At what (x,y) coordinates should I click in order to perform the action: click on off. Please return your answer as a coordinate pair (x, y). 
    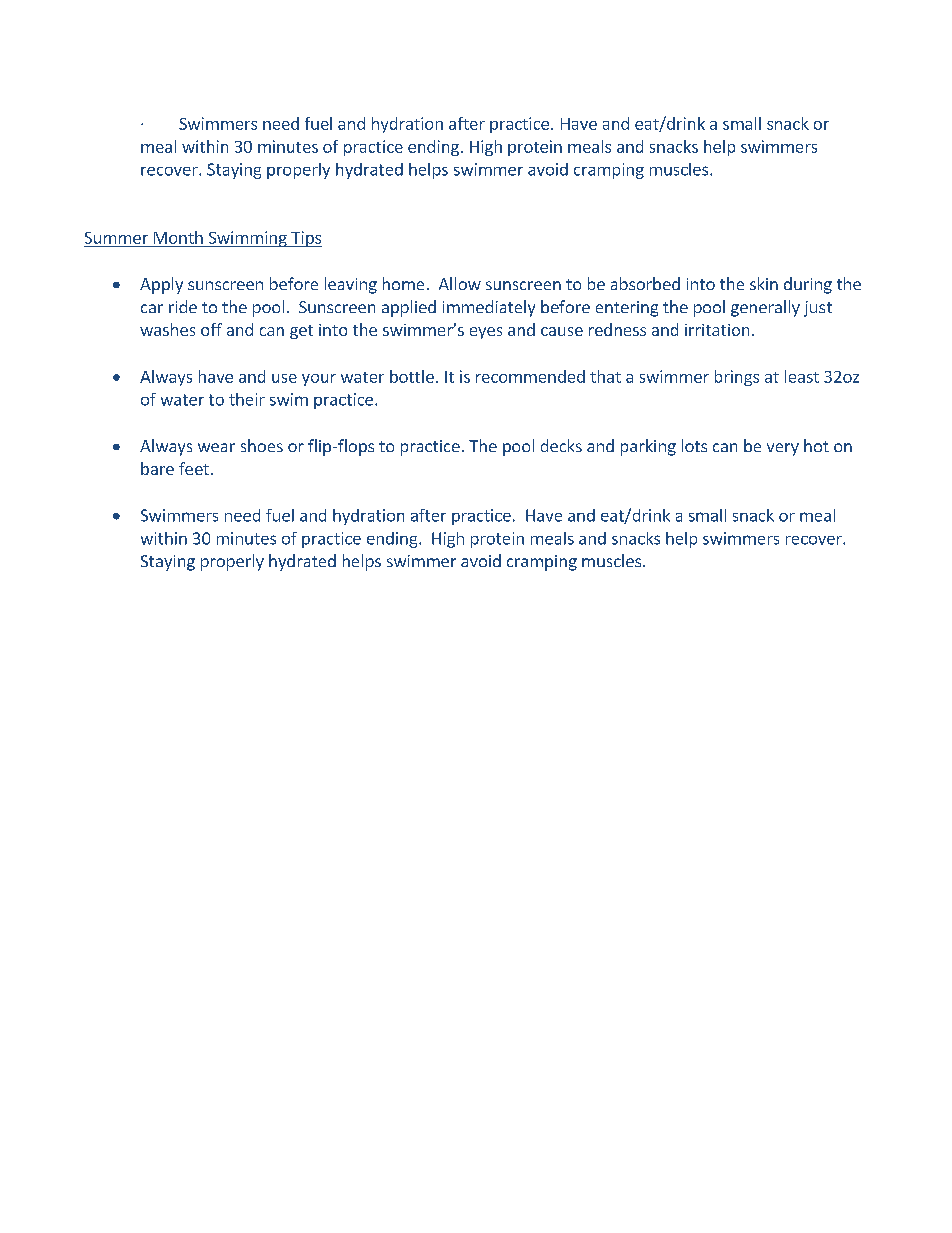
    Looking at the image, I should click on (211, 329).
